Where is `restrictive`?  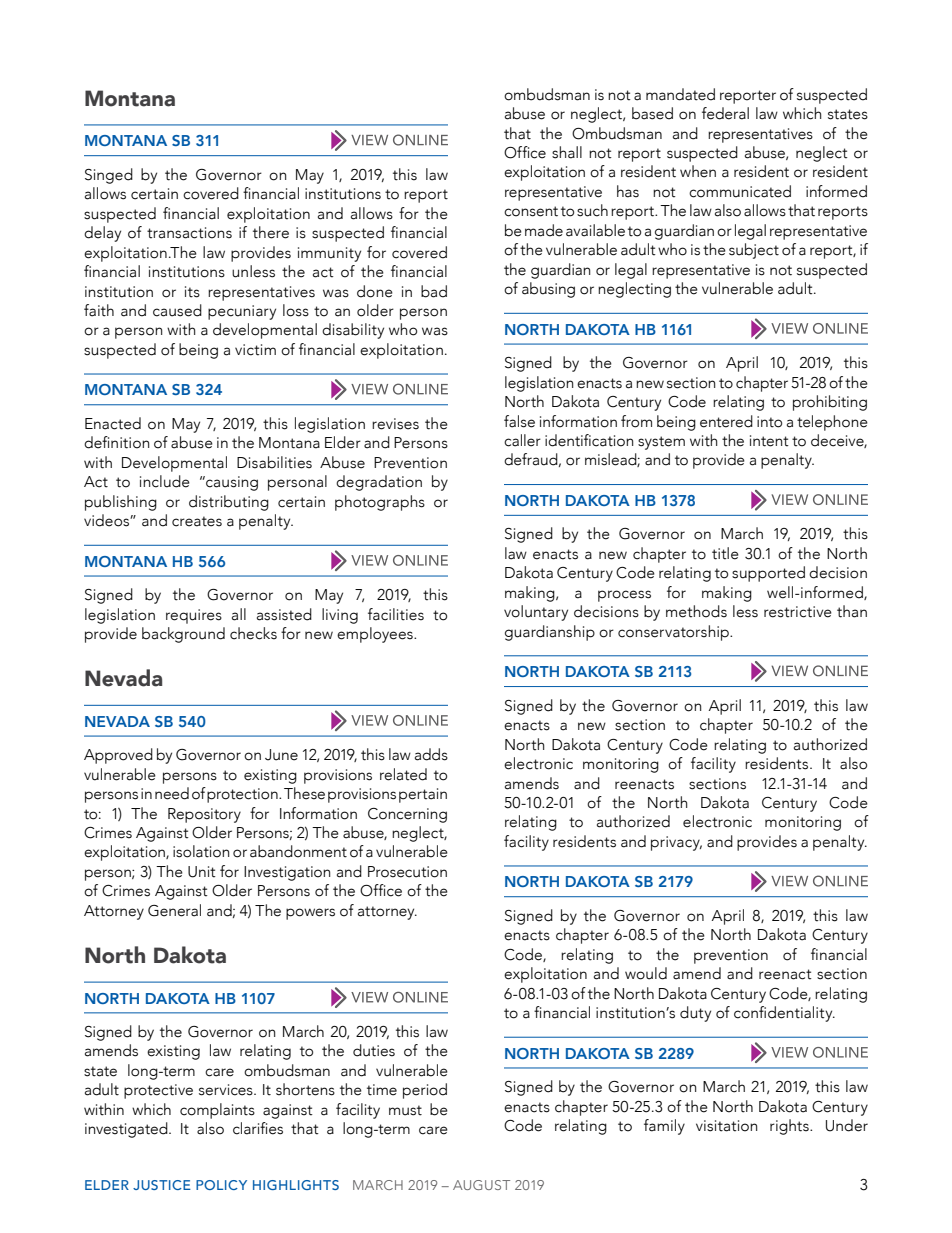 restrictive is located at coordinates (798, 612).
